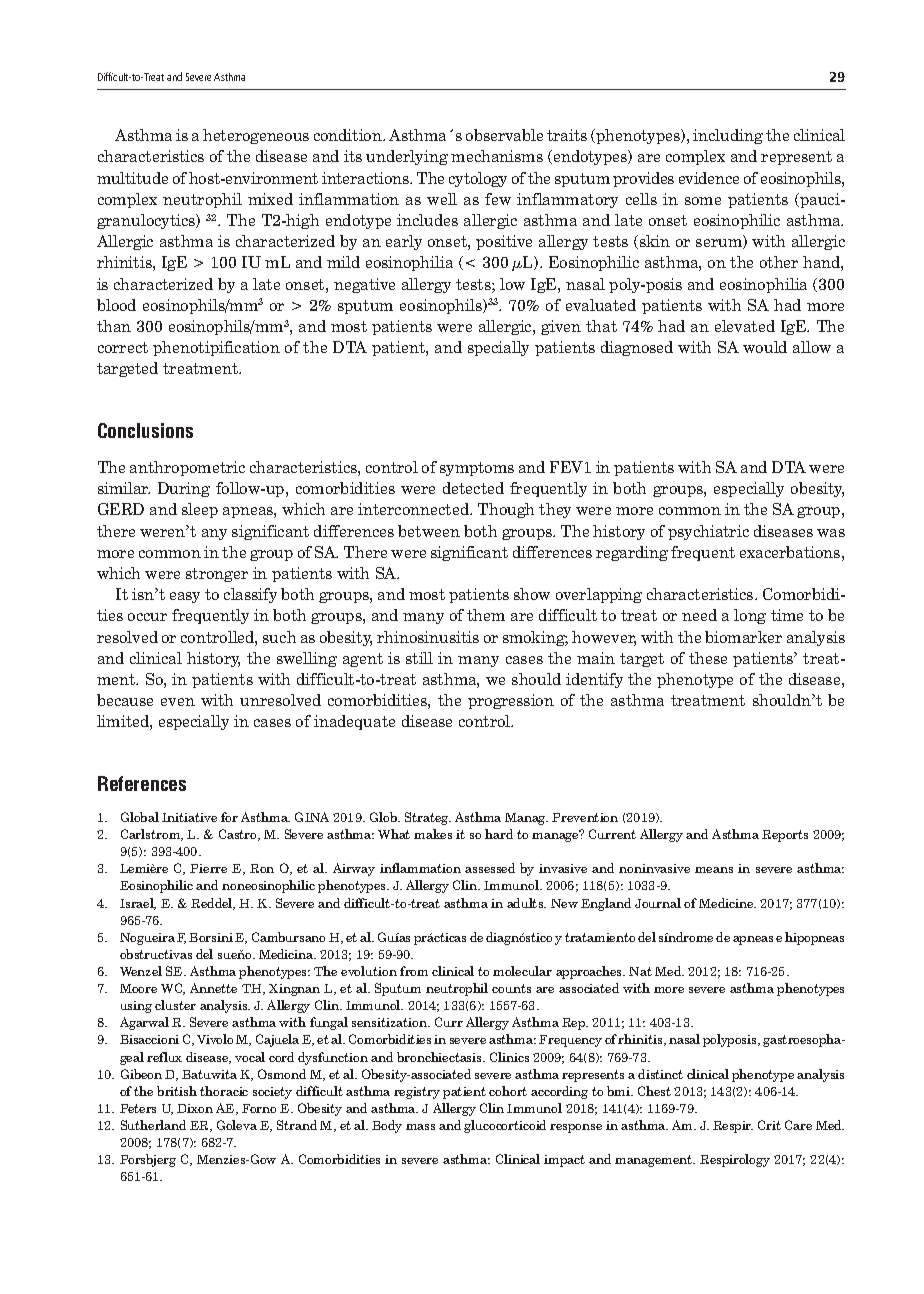  What do you see at coordinates (785, 836) in the page?
I see `Reports` at bounding box center [785, 836].
